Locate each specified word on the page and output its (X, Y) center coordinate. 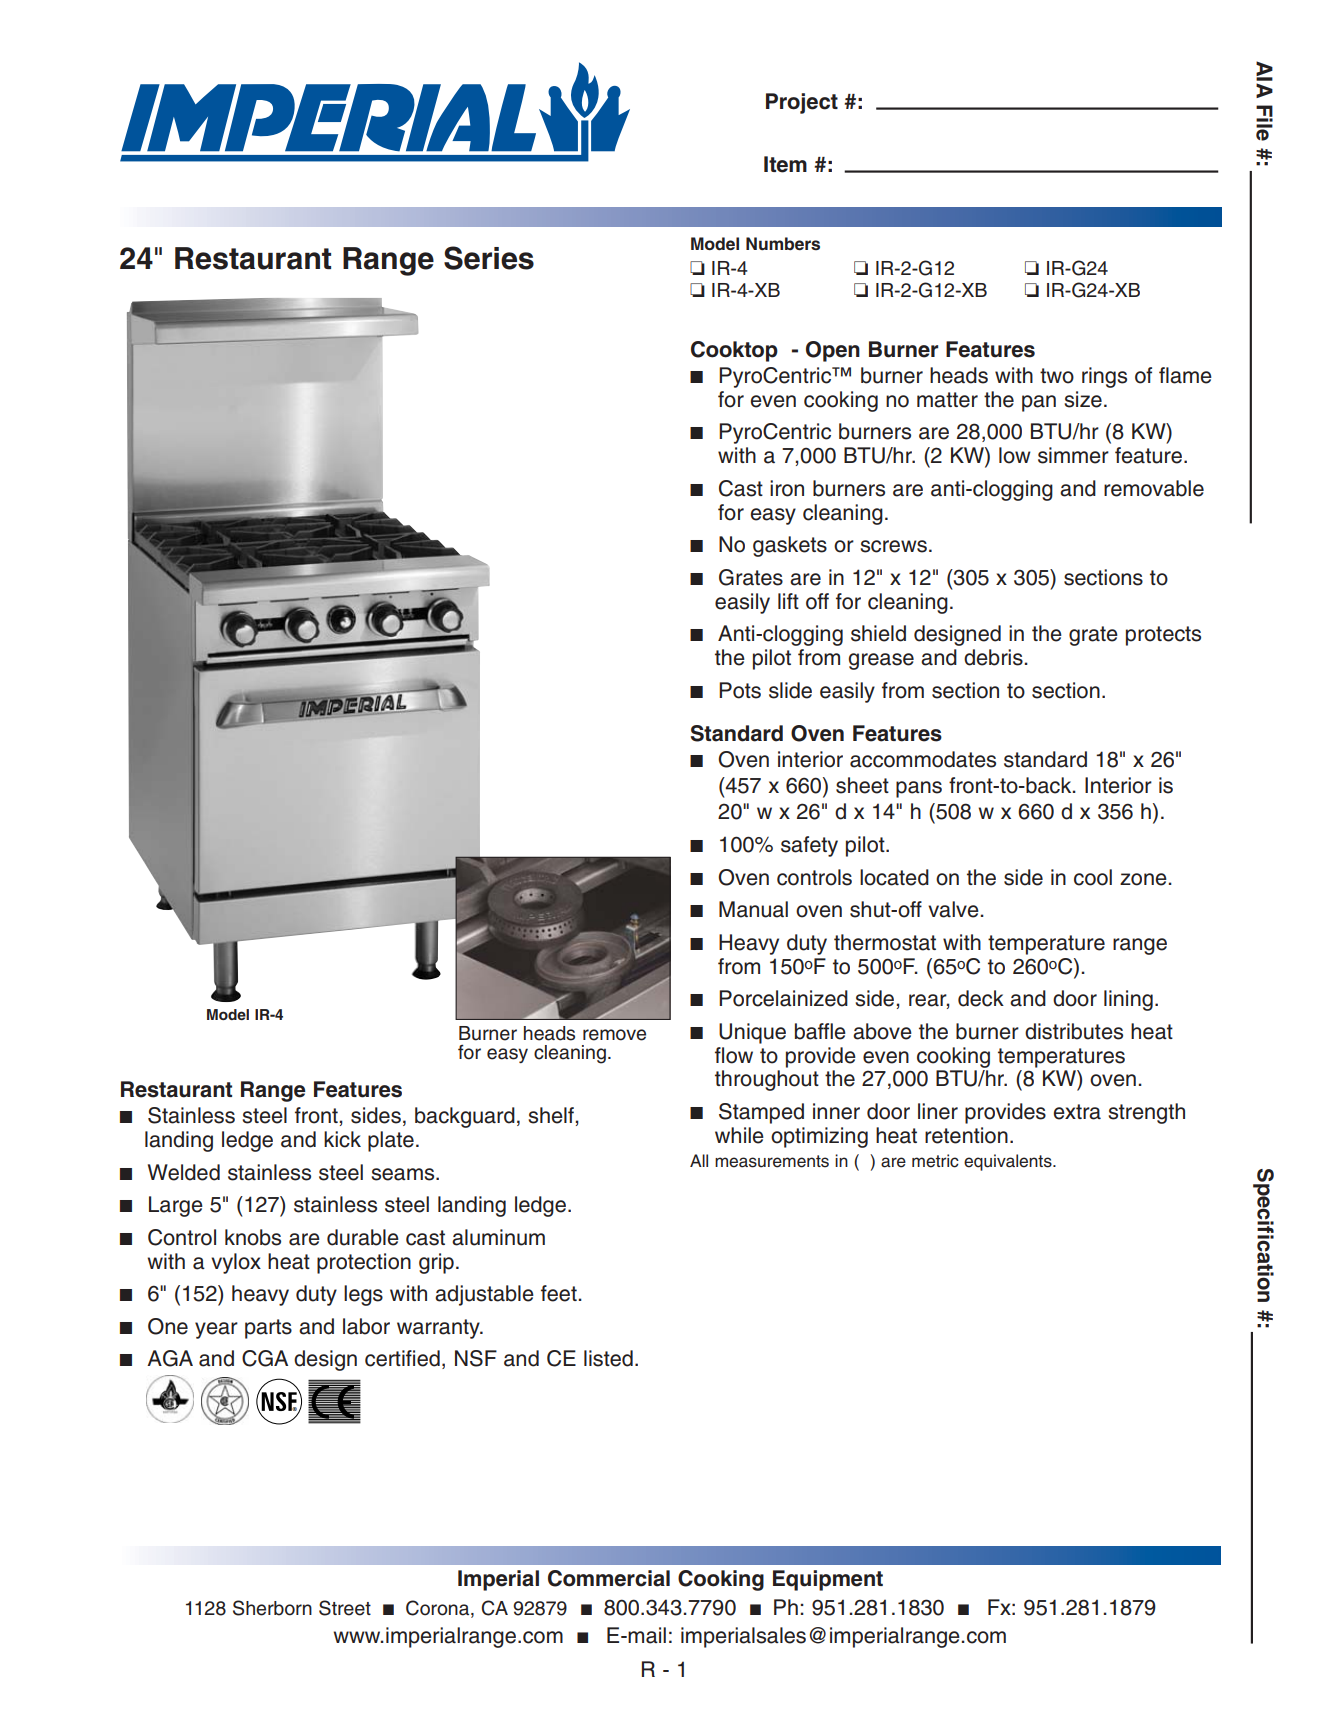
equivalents (1009, 1162)
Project (802, 103)
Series (489, 258)
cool (1093, 877)
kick (342, 1139)
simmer (1073, 455)
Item (785, 164)
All (699, 1160)
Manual (753, 909)
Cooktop (734, 351)
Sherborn (272, 1608)
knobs (253, 1237)
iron (787, 488)
